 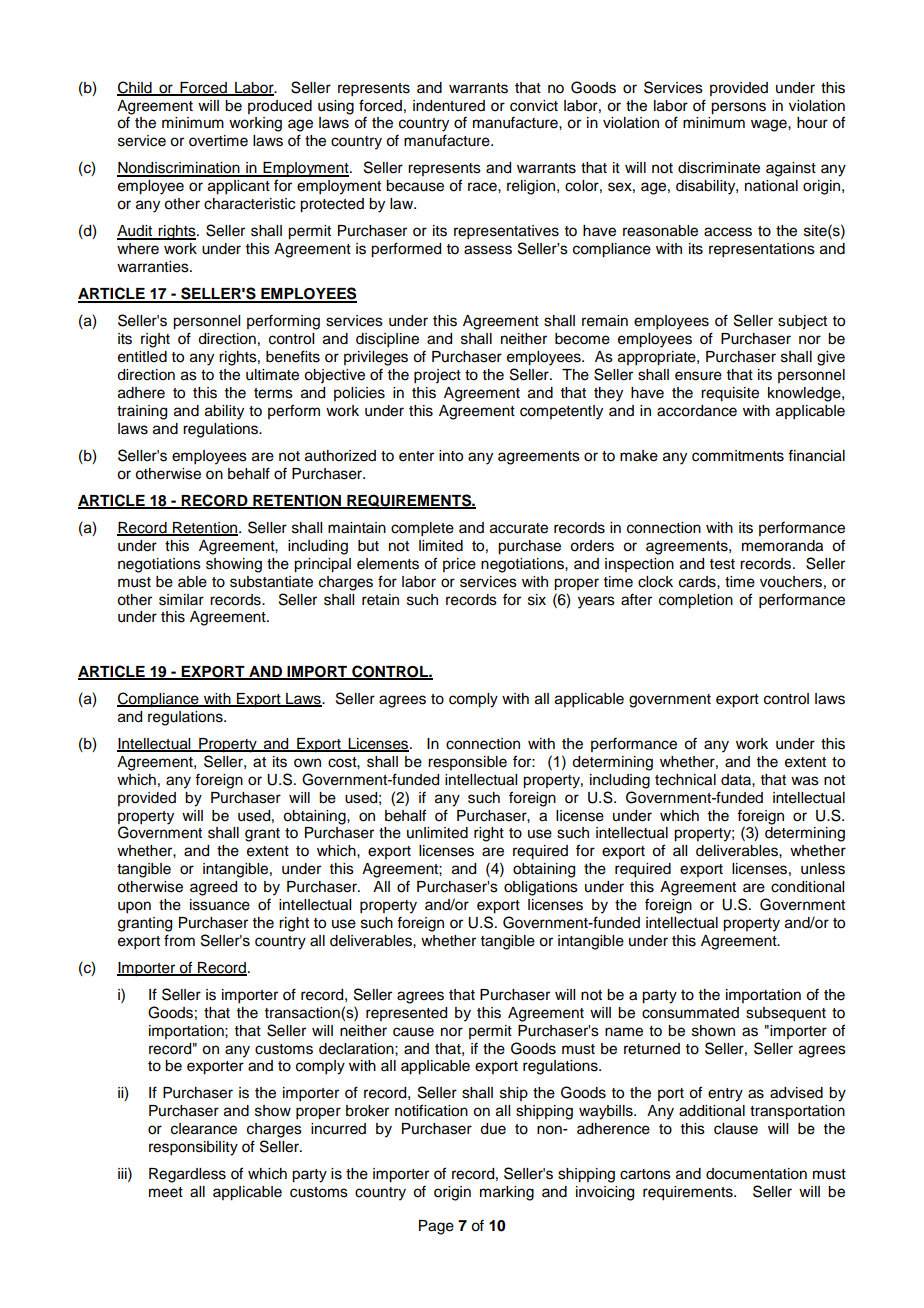 What do you see at coordinates (451, 456) in the image?
I see `into` at bounding box center [451, 456].
